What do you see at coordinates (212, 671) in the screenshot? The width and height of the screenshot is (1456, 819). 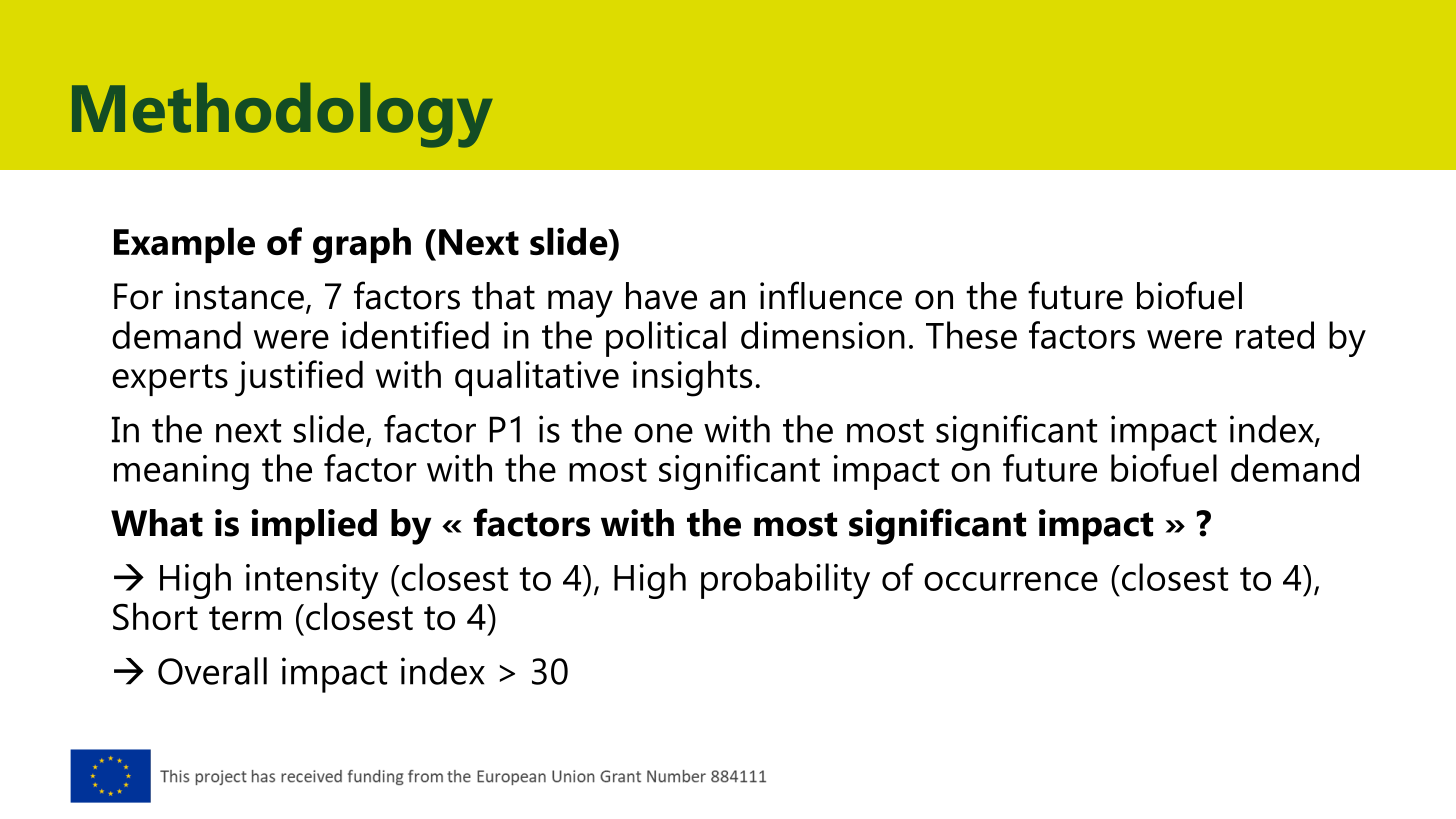 I see `Overall` at bounding box center [212, 671].
